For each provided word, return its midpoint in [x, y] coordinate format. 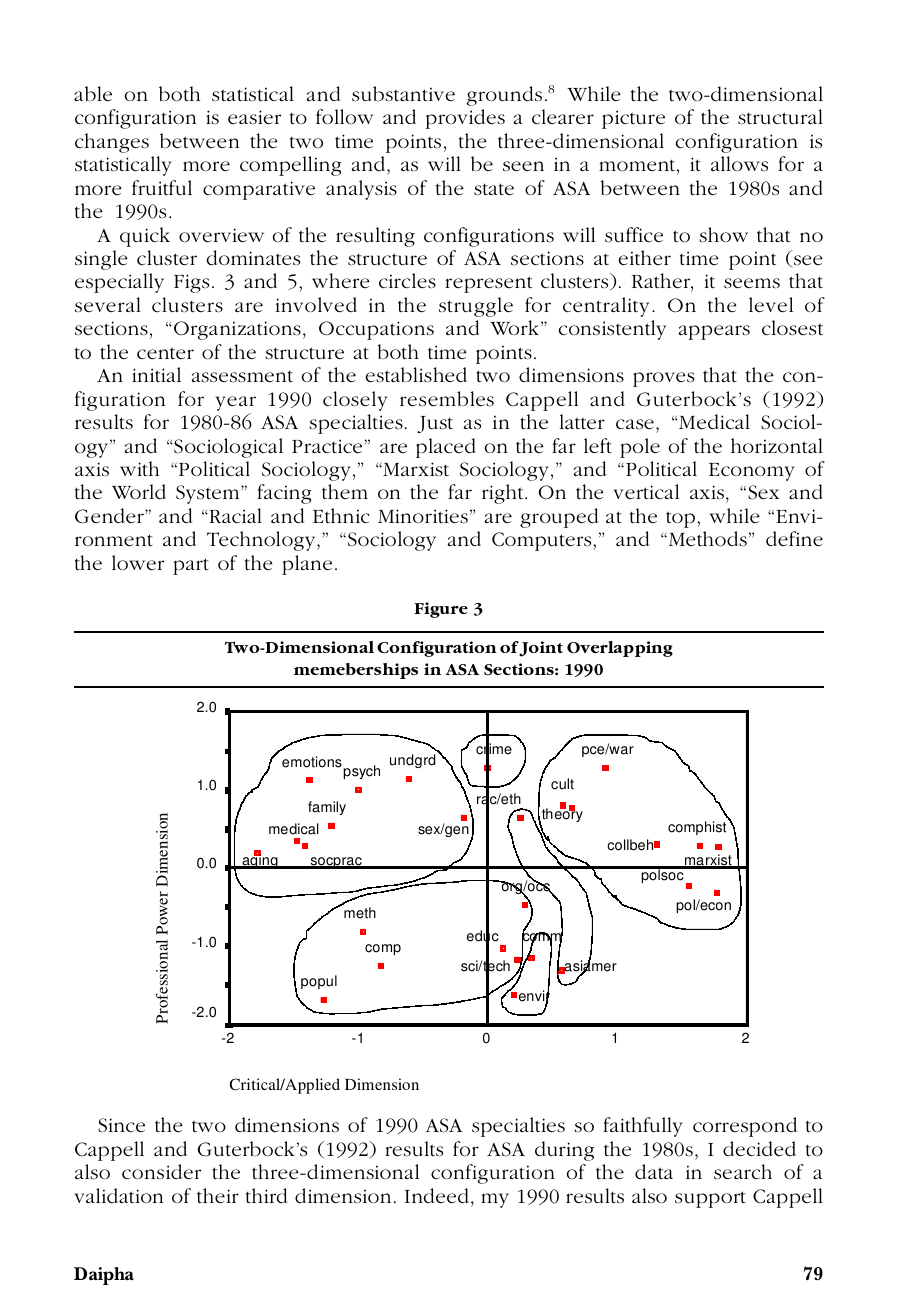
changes [112, 143]
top [682, 519]
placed [446, 448]
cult [562, 784]
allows [739, 164]
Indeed [437, 1196]
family [327, 808]
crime [494, 750]
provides [465, 119]
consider [161, 1172]
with [139, 469]
